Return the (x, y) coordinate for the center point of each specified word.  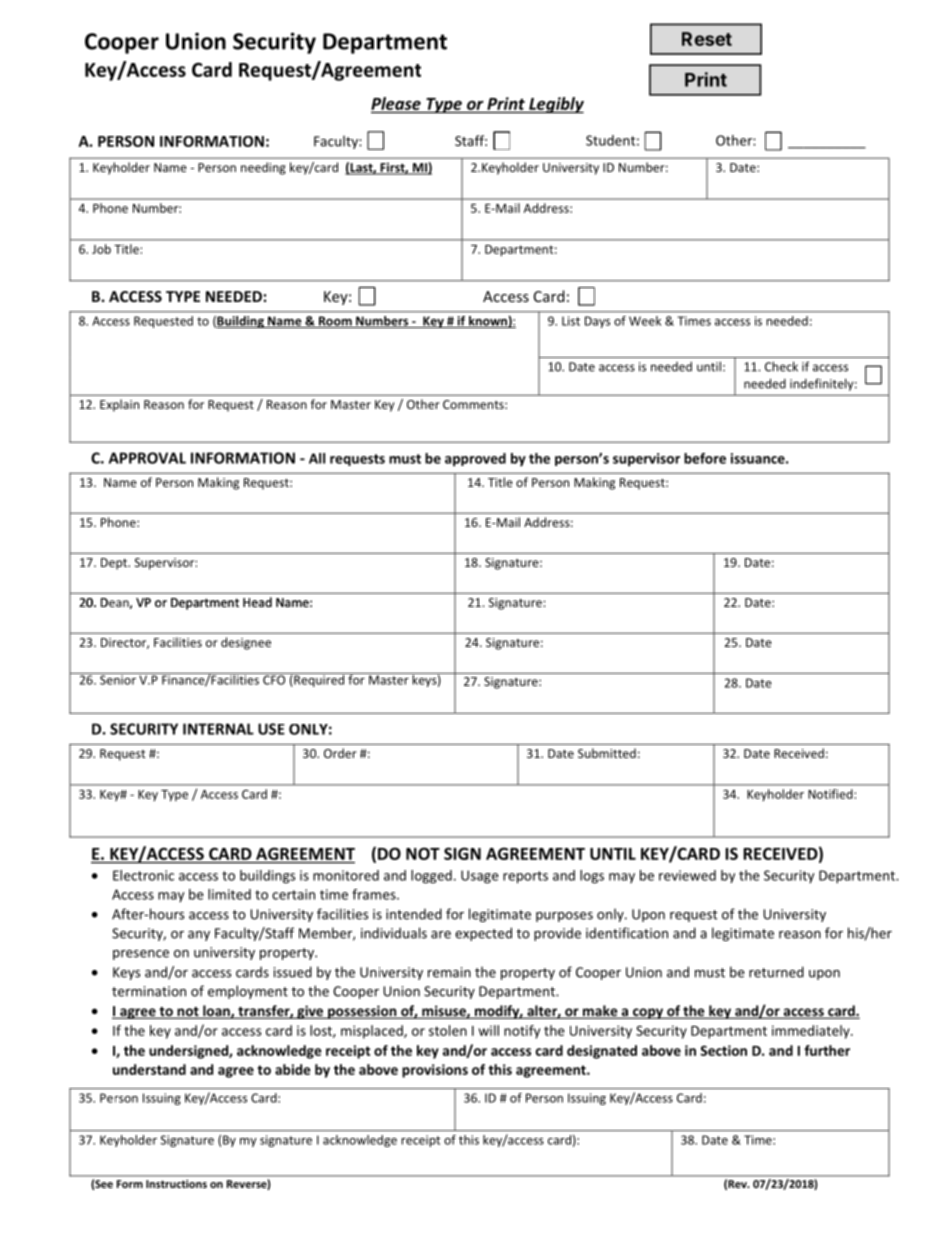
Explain (119, 405)
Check (781, 366)
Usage (480, 877)
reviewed (687, 875)
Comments (474, 404)
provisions (435, 1071)
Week (645, 321)
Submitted (607, 753)
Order (340, 753)
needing (263, 168)
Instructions (176, 1184)
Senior (118, 679)
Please (396, 103)
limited (229, 894)
